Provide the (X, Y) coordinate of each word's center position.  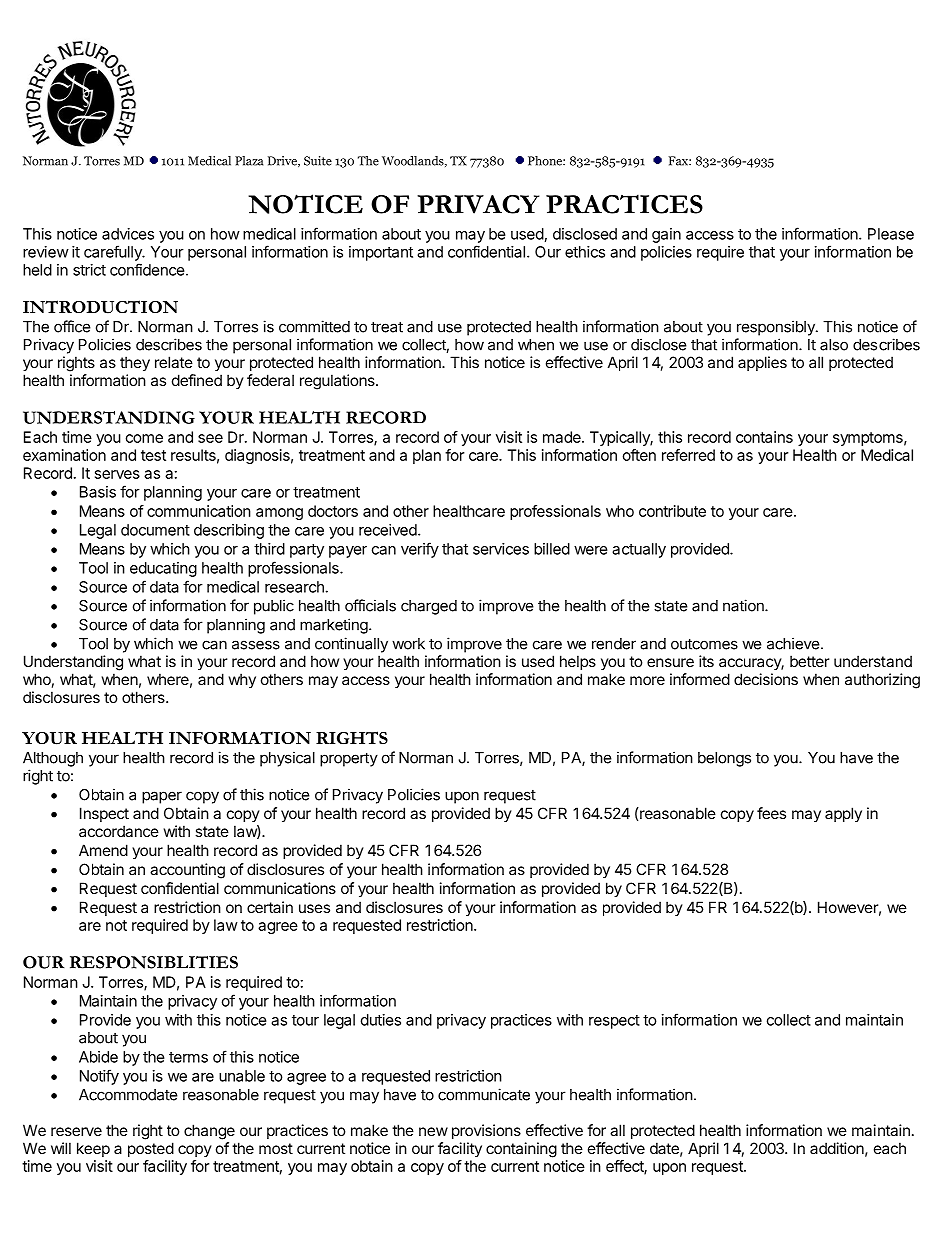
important (381, 253)
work (408, 644)
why (242, 680)
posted (151, 1149)
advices (128, 234)
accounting (187, 871)
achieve (794, 643)
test (153, 455)
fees (771, 813)
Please (891, 234)
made (563, 437)
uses (314, 908)
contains (764, 437)
